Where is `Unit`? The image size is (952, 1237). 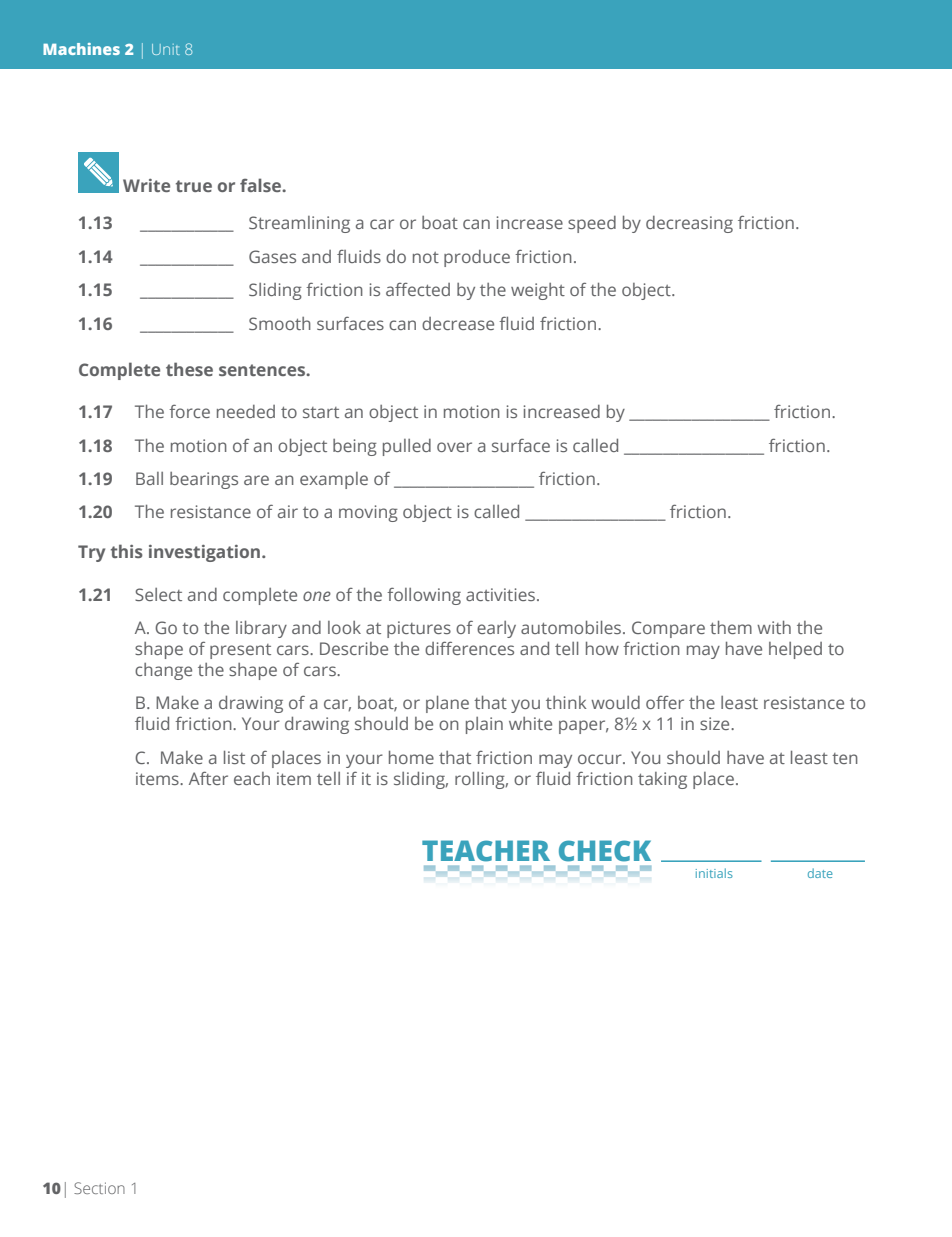 Unit is located at coordinates (166, 49).
